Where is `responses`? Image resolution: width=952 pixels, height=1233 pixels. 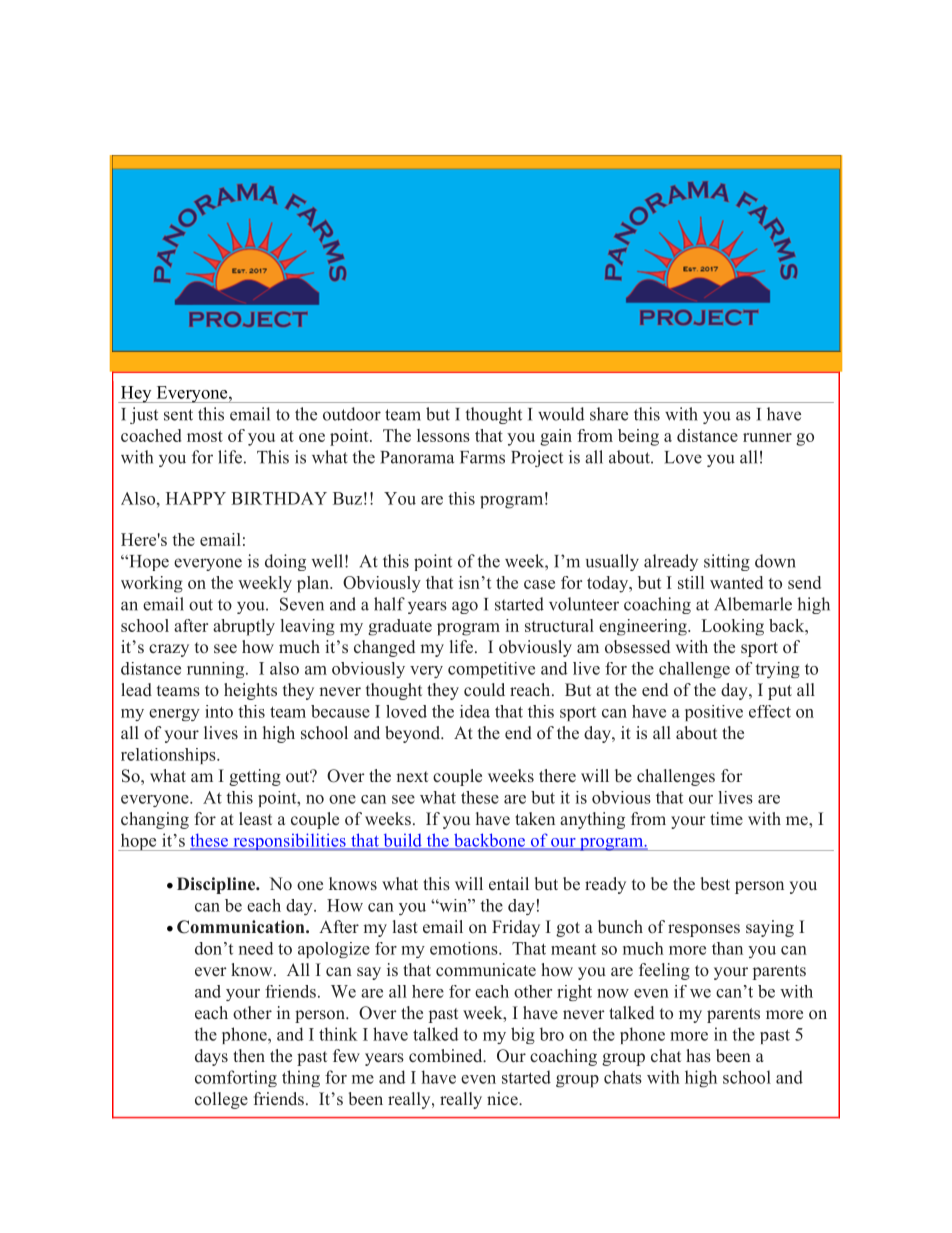
responses is located at coordinates (704, 930).
